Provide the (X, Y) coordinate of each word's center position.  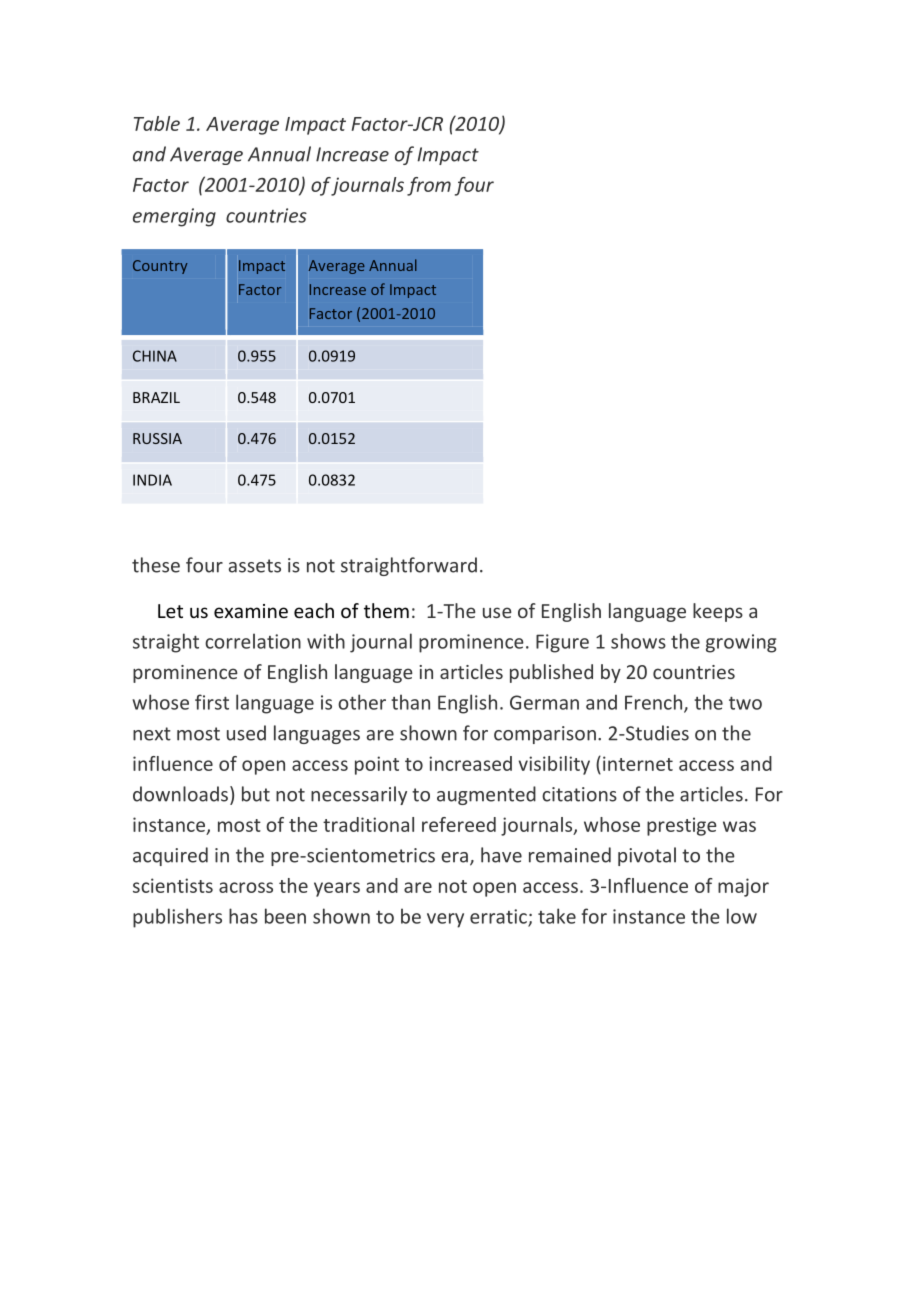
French (655, 703)
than (410, 702)
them (386, 610)
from (429, 186)
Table (157, 123)
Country (160, 267)
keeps (718, 612)
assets (255, 566)
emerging (174, 217)
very (445, 920)
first (212, 702)
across (246, 887)
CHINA (155, 356)
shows (638, 641)
